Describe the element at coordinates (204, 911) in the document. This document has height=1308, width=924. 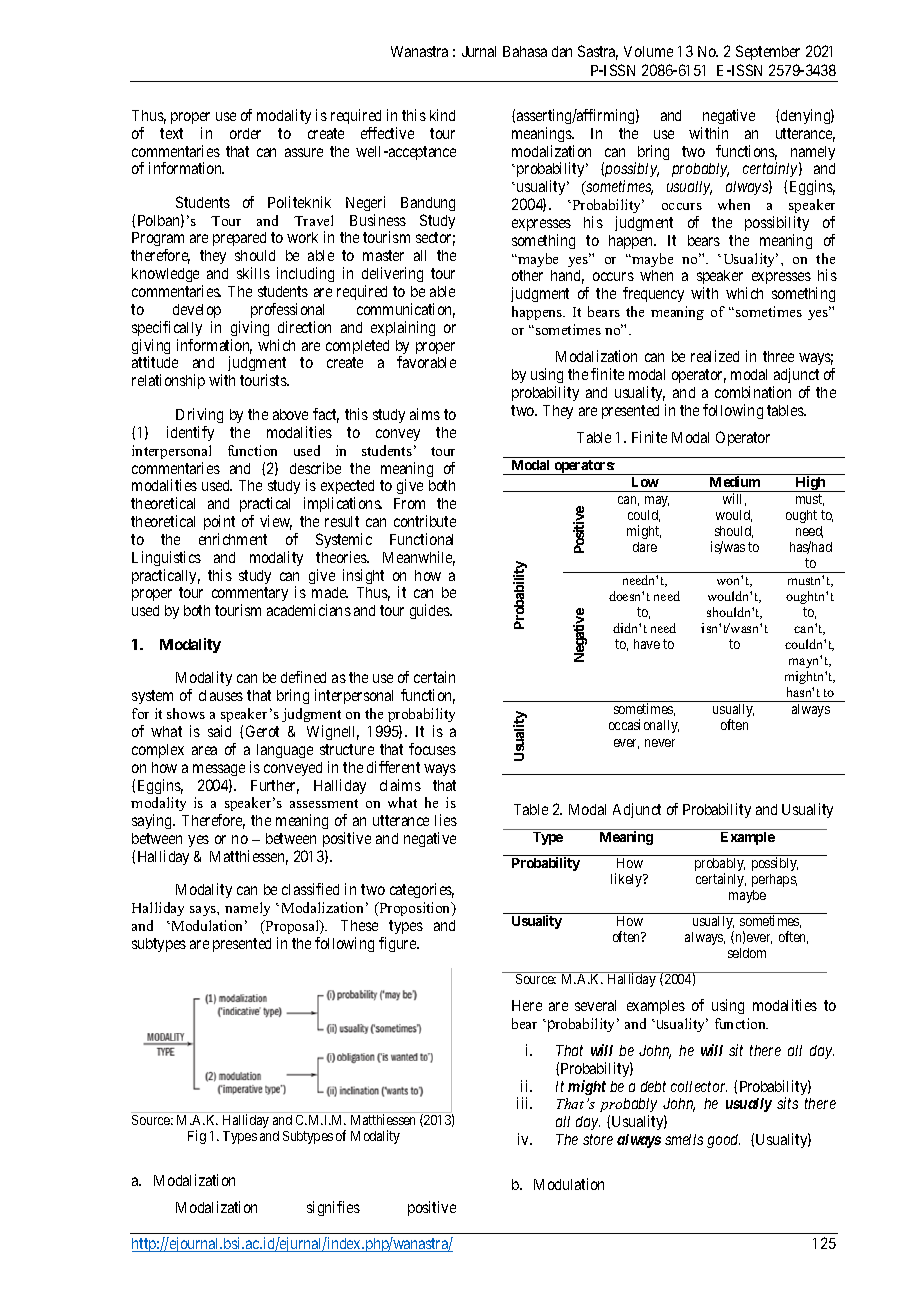
I see `says` at that location.
